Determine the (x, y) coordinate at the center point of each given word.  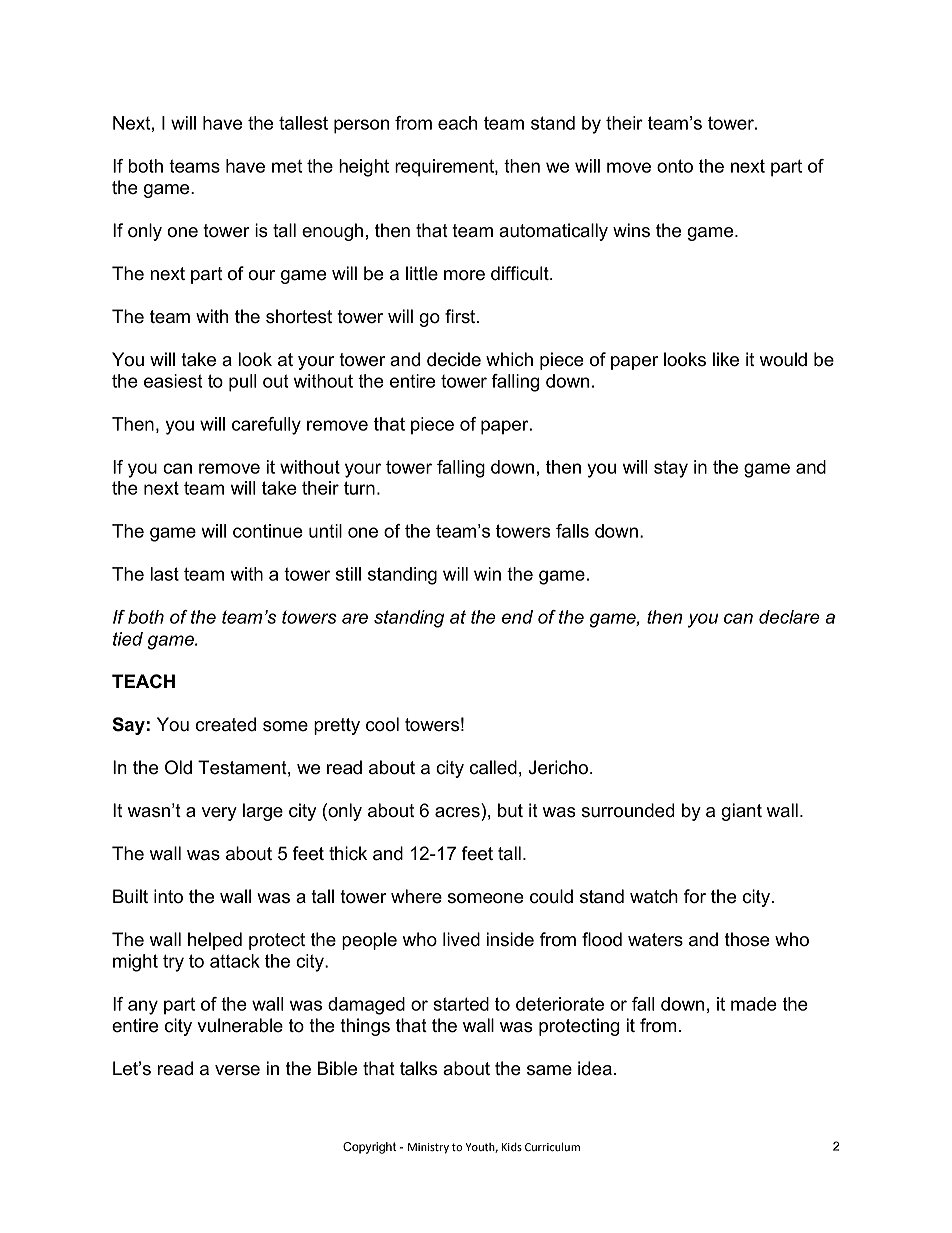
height (364, 168)
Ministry (428, 1148)
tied (128, 639)
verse (237, 1070)
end (517, 617)
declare (789, 617)
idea (595, 1068)
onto (675, 166)
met (287, 166)
